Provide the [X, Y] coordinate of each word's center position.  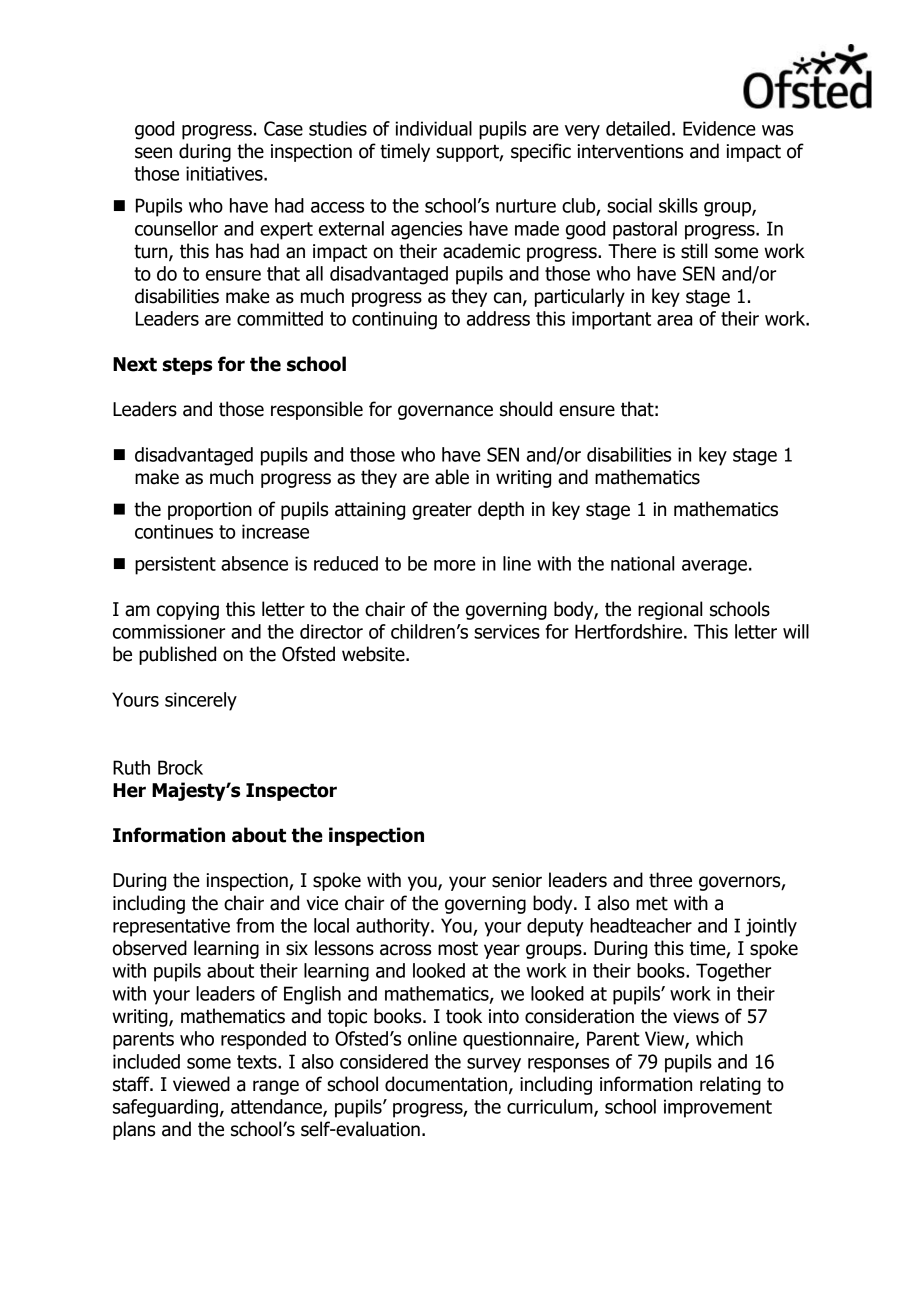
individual [434, 128]
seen [153, 153]
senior [517, 880]
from [255, 925]
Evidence [719, 128]
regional [670, 610]
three [670, 880]
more [455, 565]
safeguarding [165, 1108]
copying [188, 611]
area [674, 320]
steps [187, 366]
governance [445, 412]
